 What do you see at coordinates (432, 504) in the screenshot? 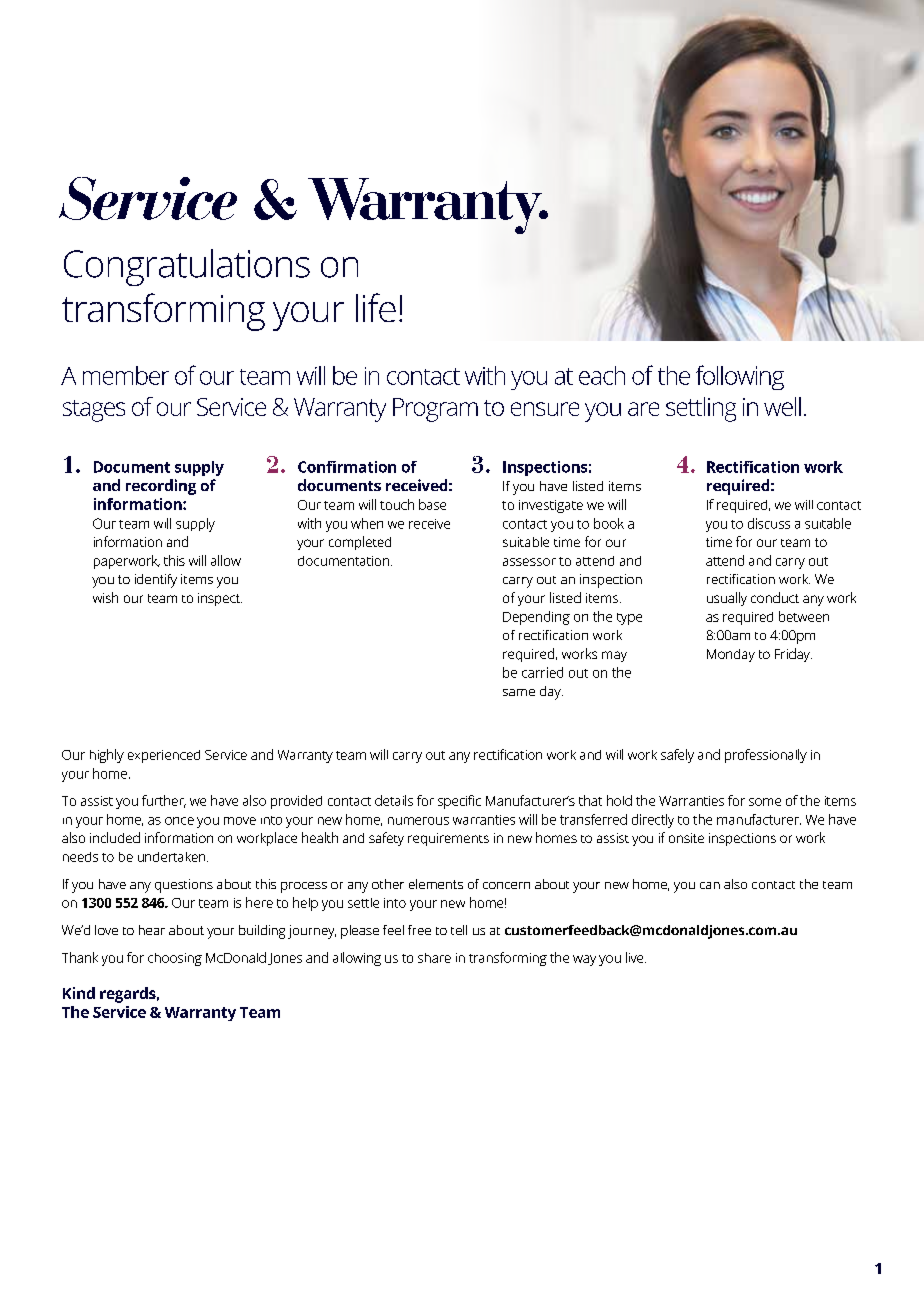
I see `base` at bounding box center [432, 504].
